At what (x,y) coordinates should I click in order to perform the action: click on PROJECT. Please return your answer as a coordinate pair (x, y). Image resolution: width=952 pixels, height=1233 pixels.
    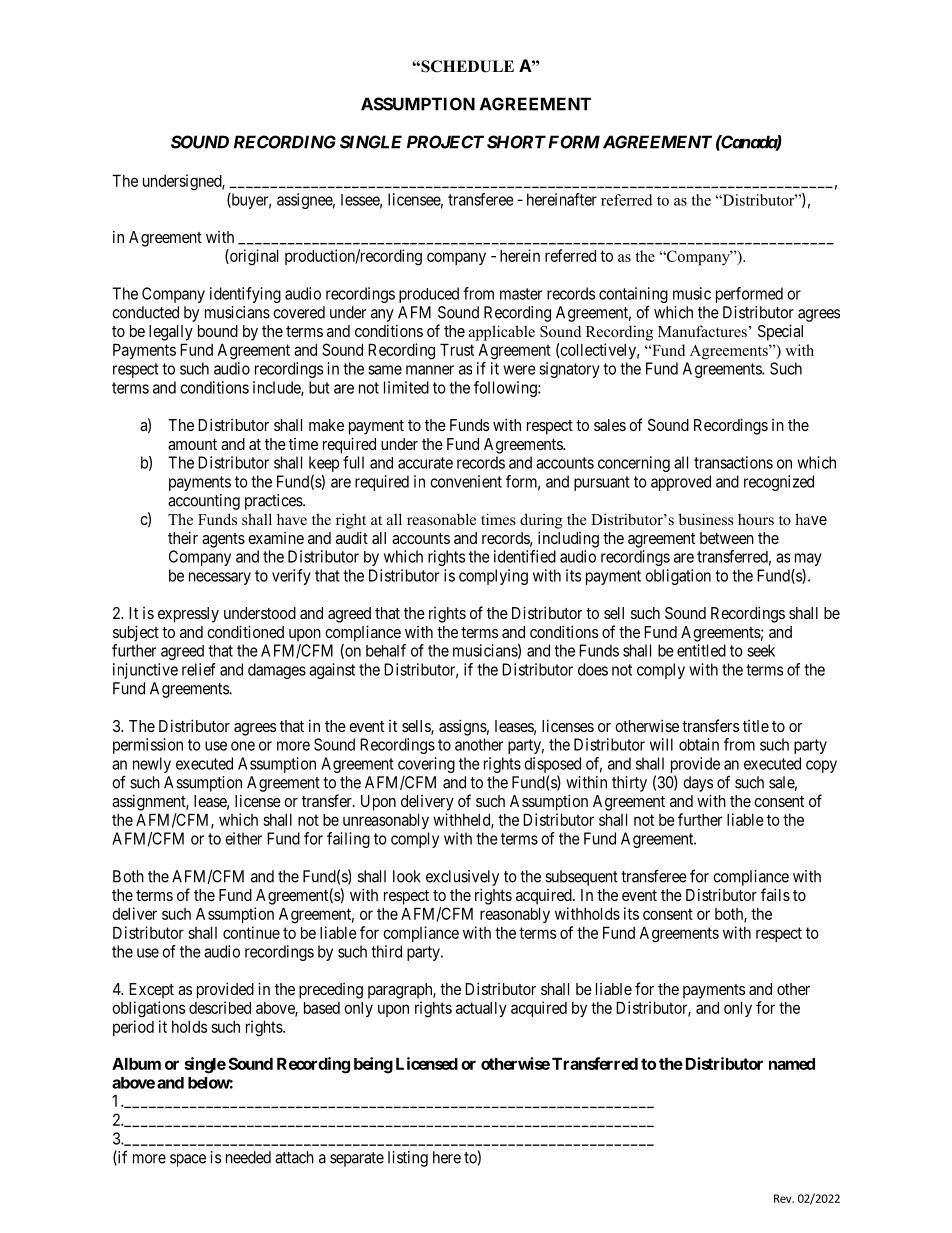
    Looking at the image, I should click on (445, 142).
